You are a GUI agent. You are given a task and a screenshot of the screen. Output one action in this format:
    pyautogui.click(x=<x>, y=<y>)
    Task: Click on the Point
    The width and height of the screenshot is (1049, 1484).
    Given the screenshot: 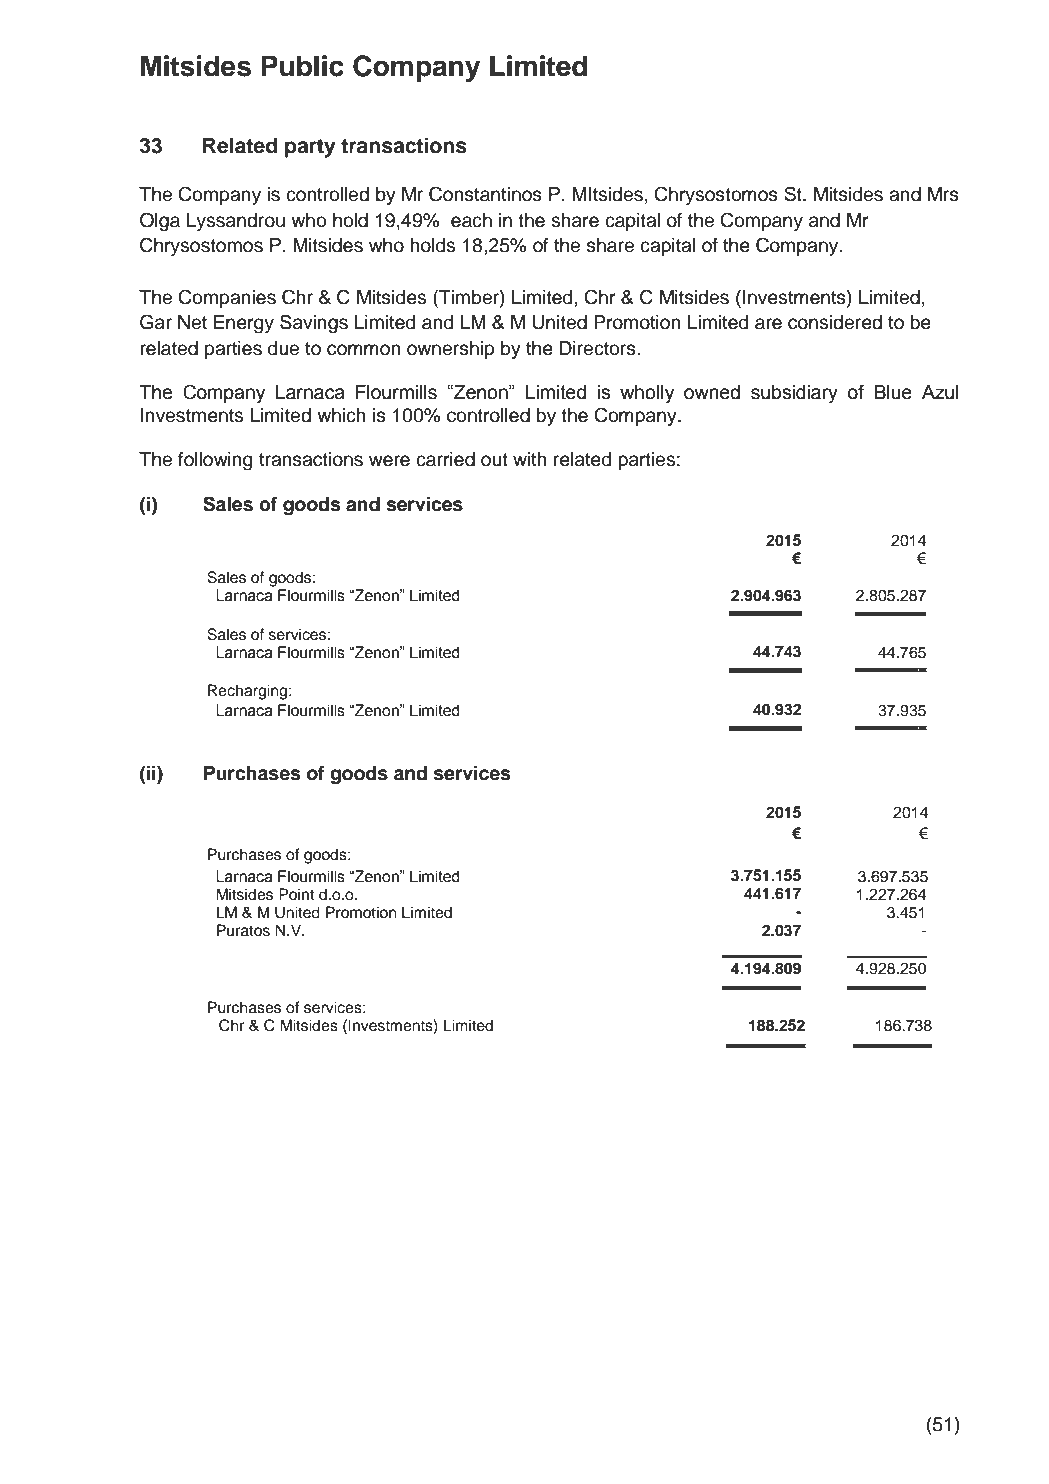 What is the action you would take?
    pyautogui.click(x=297, y=894)
